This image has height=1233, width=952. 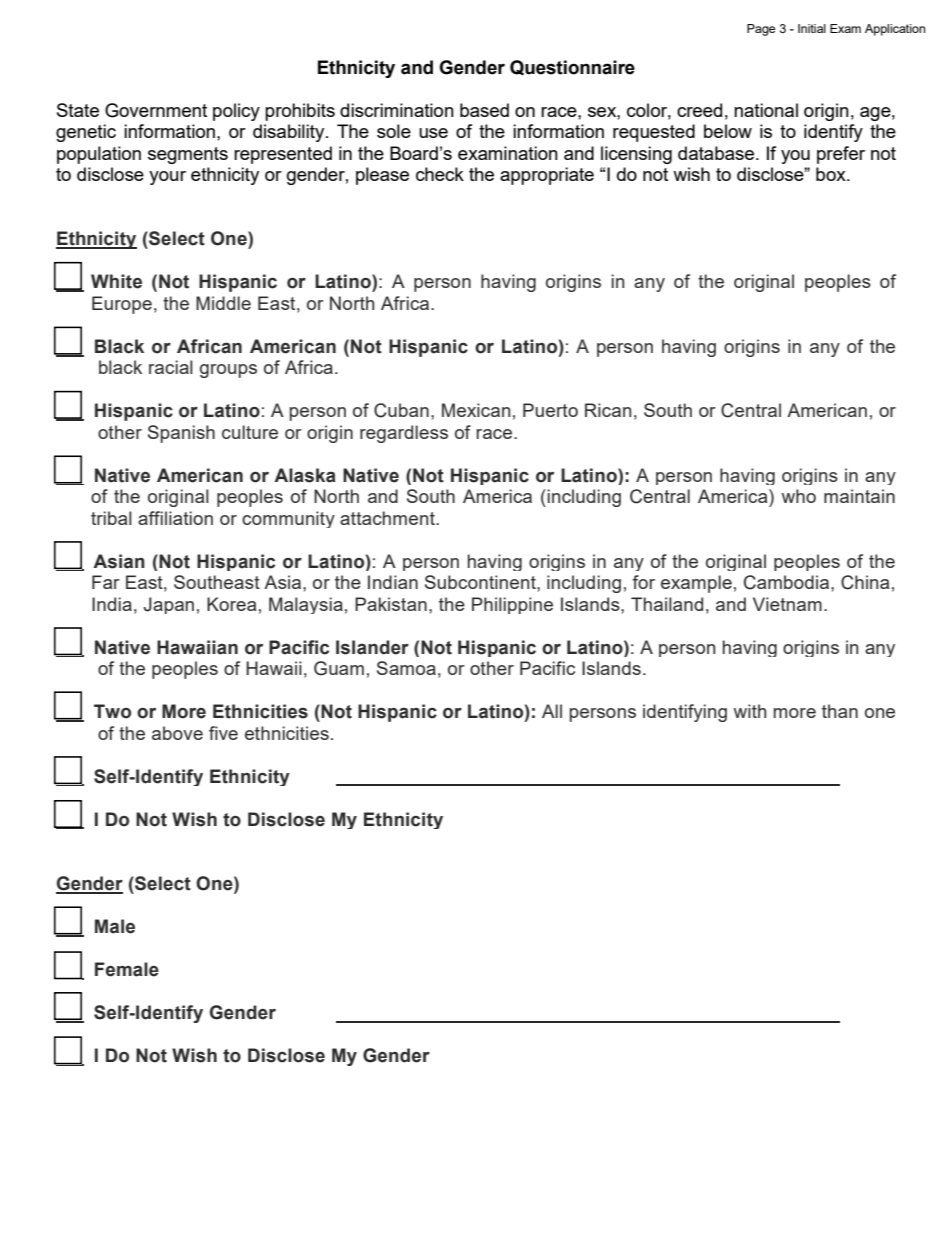 What do you see at coordinates (177, 733) in the image?
I see `above` at bounding box center [177, 733].
